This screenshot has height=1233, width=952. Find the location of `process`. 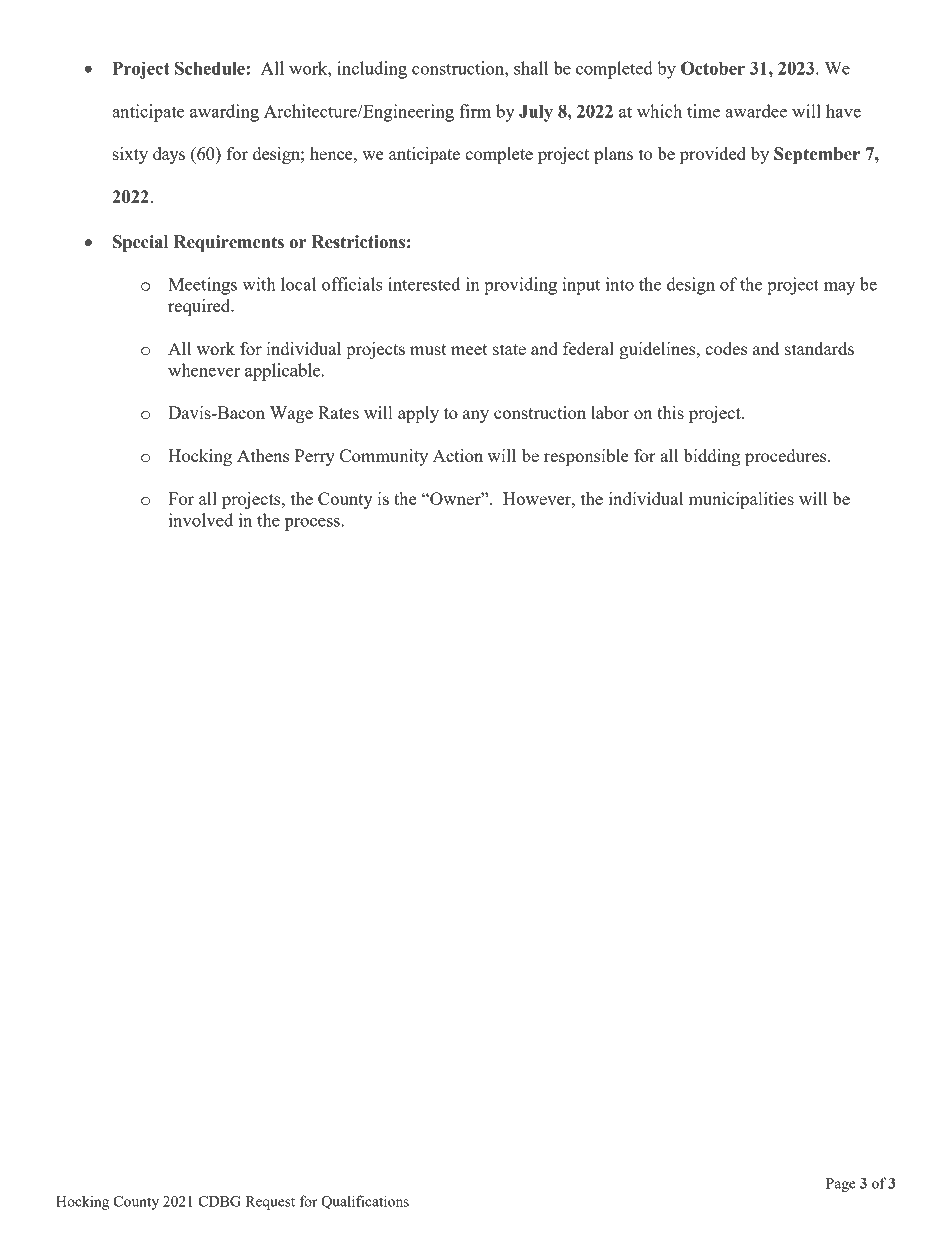

process is located at coordinates (312, 524).
